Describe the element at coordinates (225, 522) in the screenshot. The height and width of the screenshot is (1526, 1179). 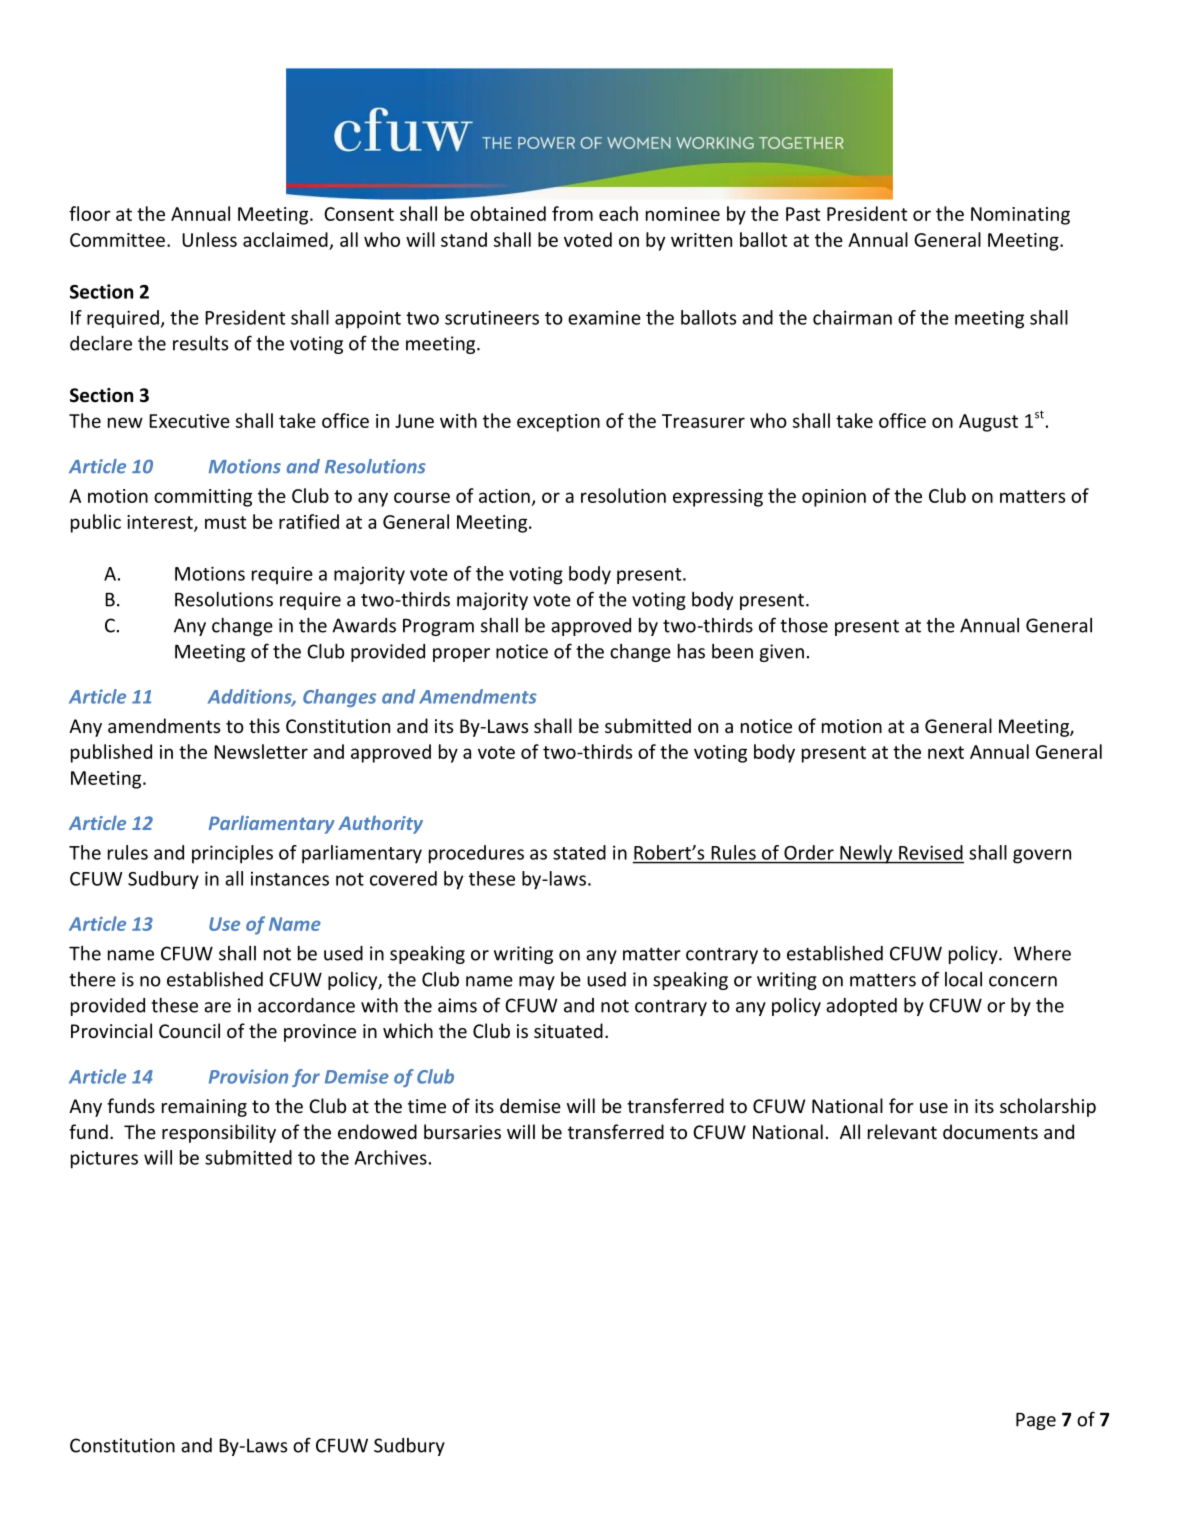
I see `must` at that location.
